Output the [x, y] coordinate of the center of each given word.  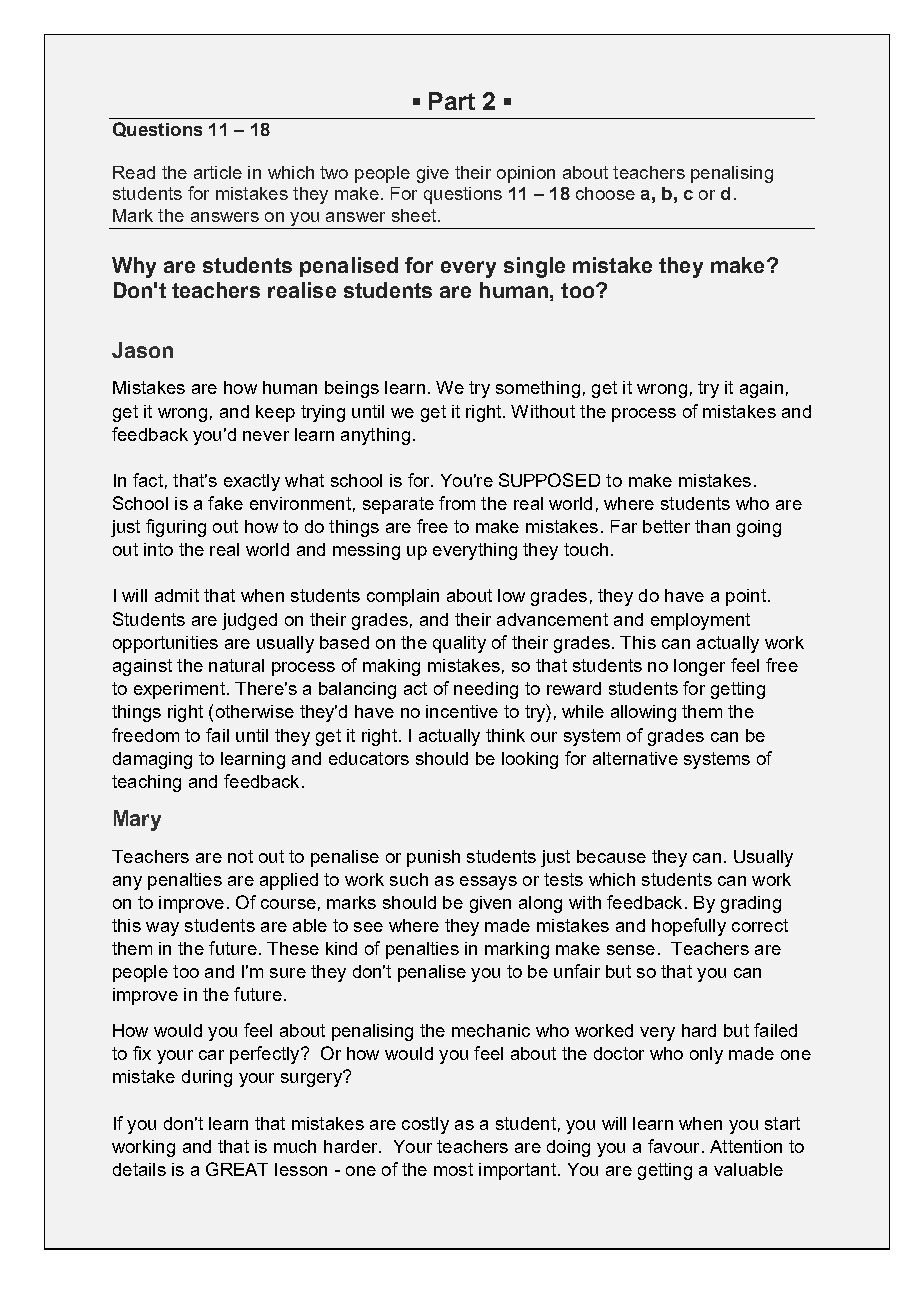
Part [452, 101]
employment [700, 621]
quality [459, 644]
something [538, 389]
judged [249, 621]
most [453, 1169]
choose [605, 193]
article [218, 172]
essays [488, 883]
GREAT [237, 1169]
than [712, 526]
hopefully [689, 927]
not [240, 856]
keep [275, 413]
